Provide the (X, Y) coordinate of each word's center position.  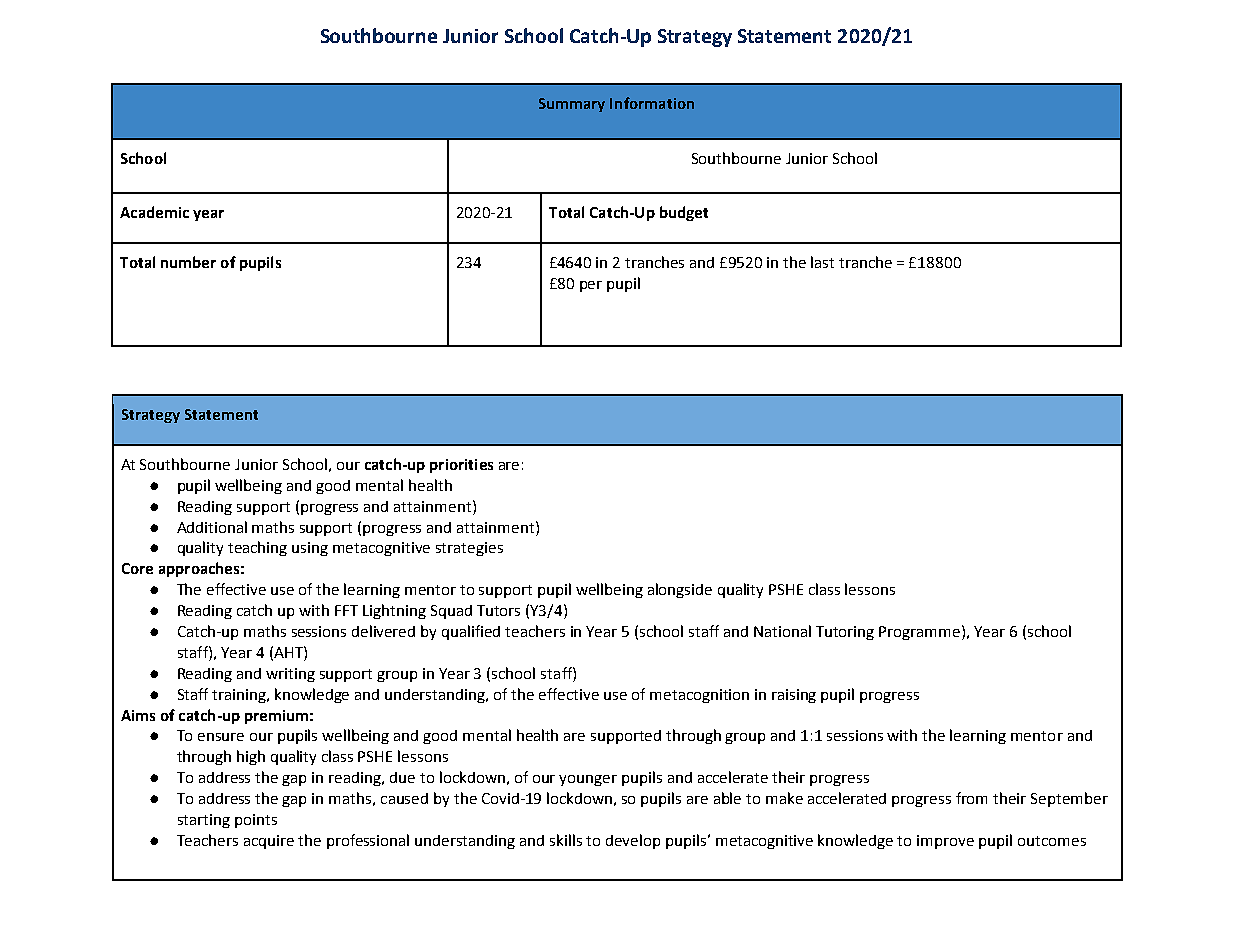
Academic (154, 212)
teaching (257, 548)
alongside (680, 590)
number (188, 262)
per (591, 286)
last (822, 262)
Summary (572, 105)
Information (652, 103)
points (256, 821)
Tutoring (845, 633)
